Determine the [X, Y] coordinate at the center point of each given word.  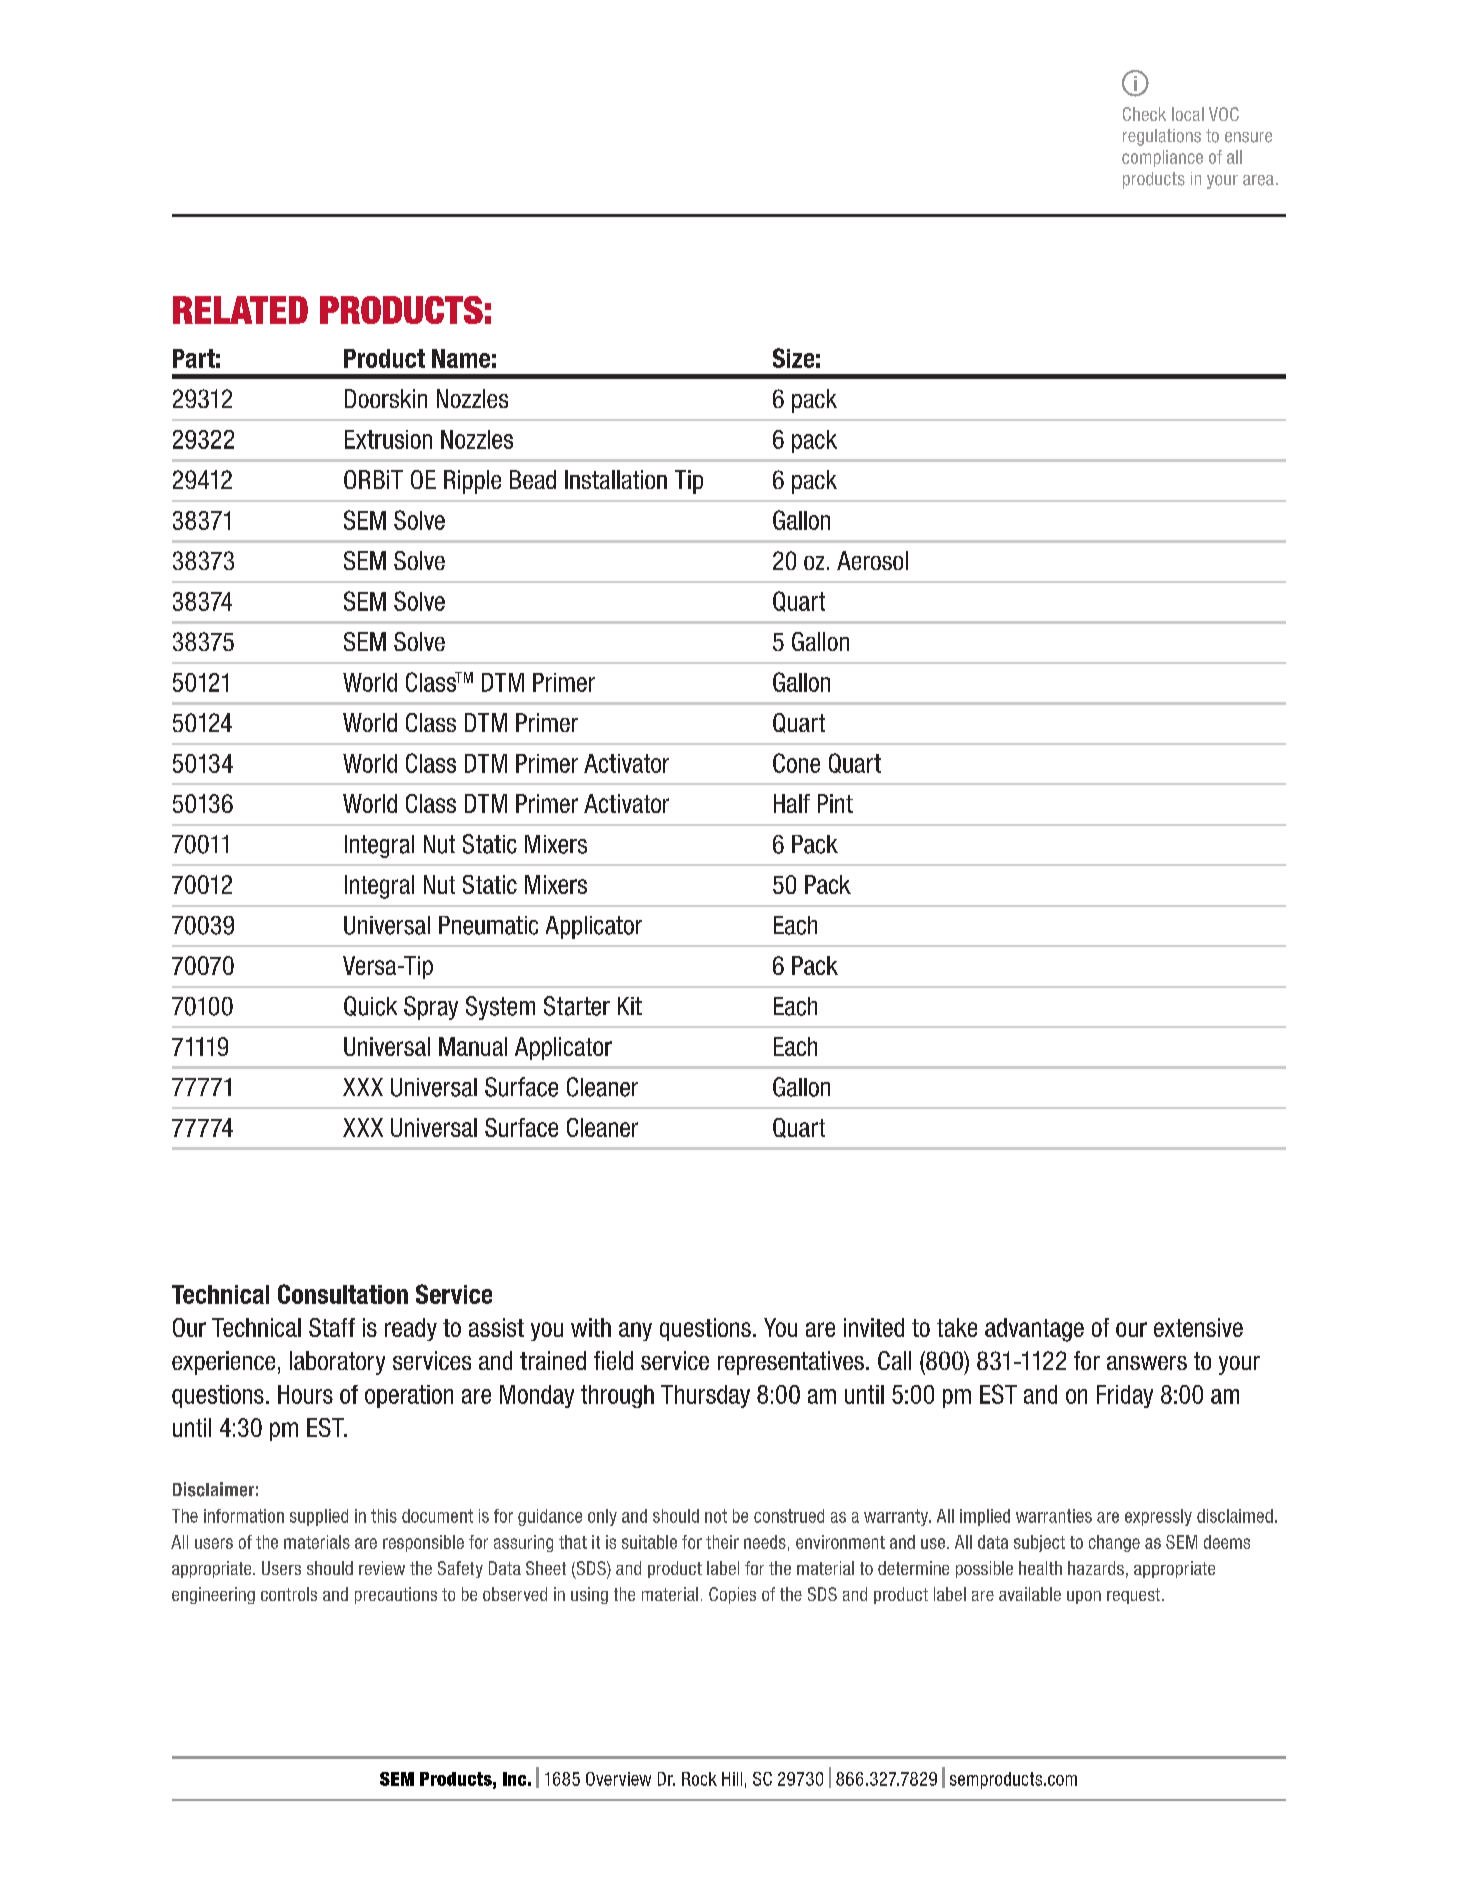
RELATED [240, 310]
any [635, 1331]
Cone [796, 763]
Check [1144, 114]
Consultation [343, 1294]
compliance [1162, 158]
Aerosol [872, 560]
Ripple [472, 482]
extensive [1198, 1327]
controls [289, 1594]
